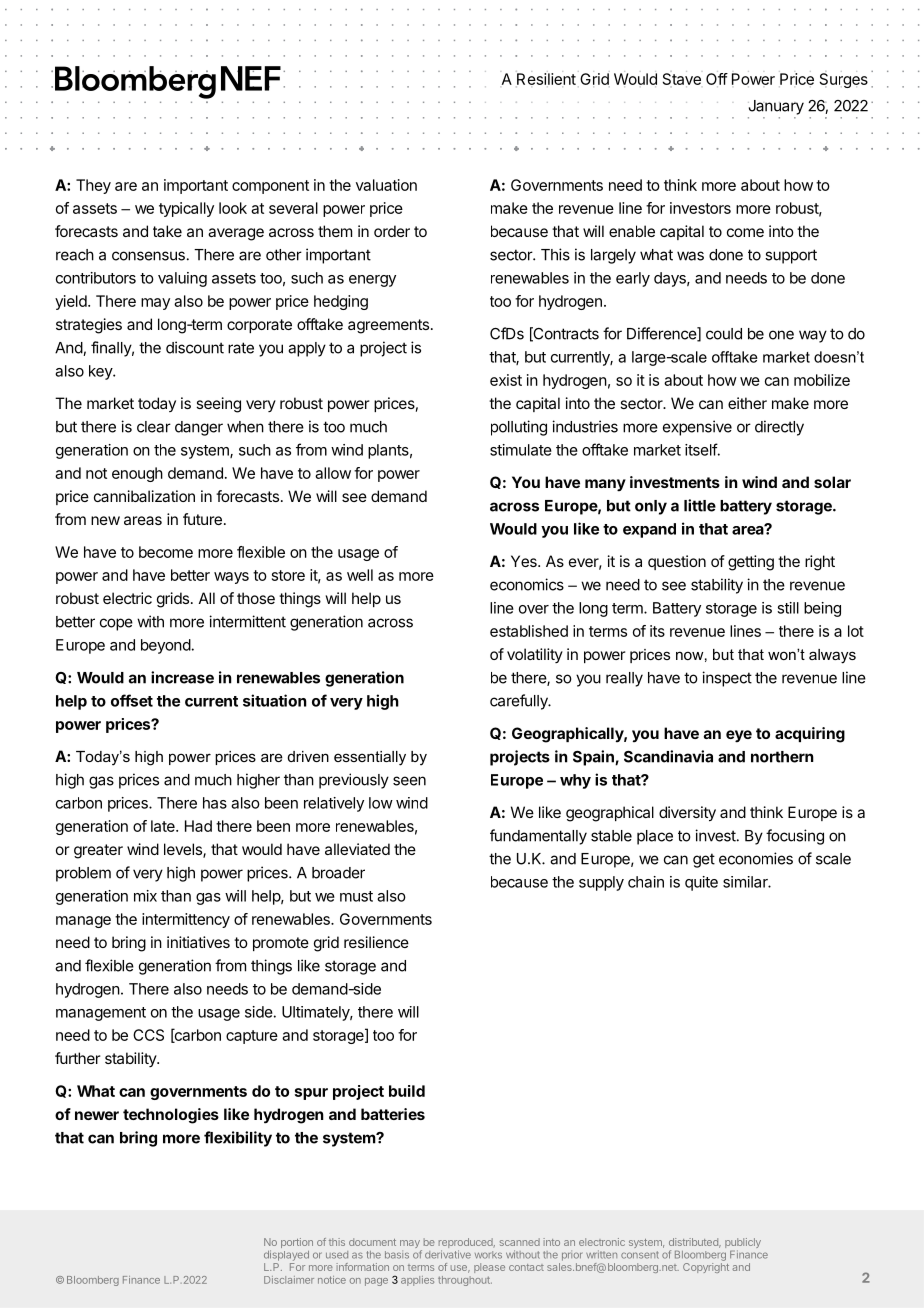 The image size is (924, 1308). What do you see at coordinates (182, 677) in the screenshot?
I see `increase` at bounding box center [182, 677].
